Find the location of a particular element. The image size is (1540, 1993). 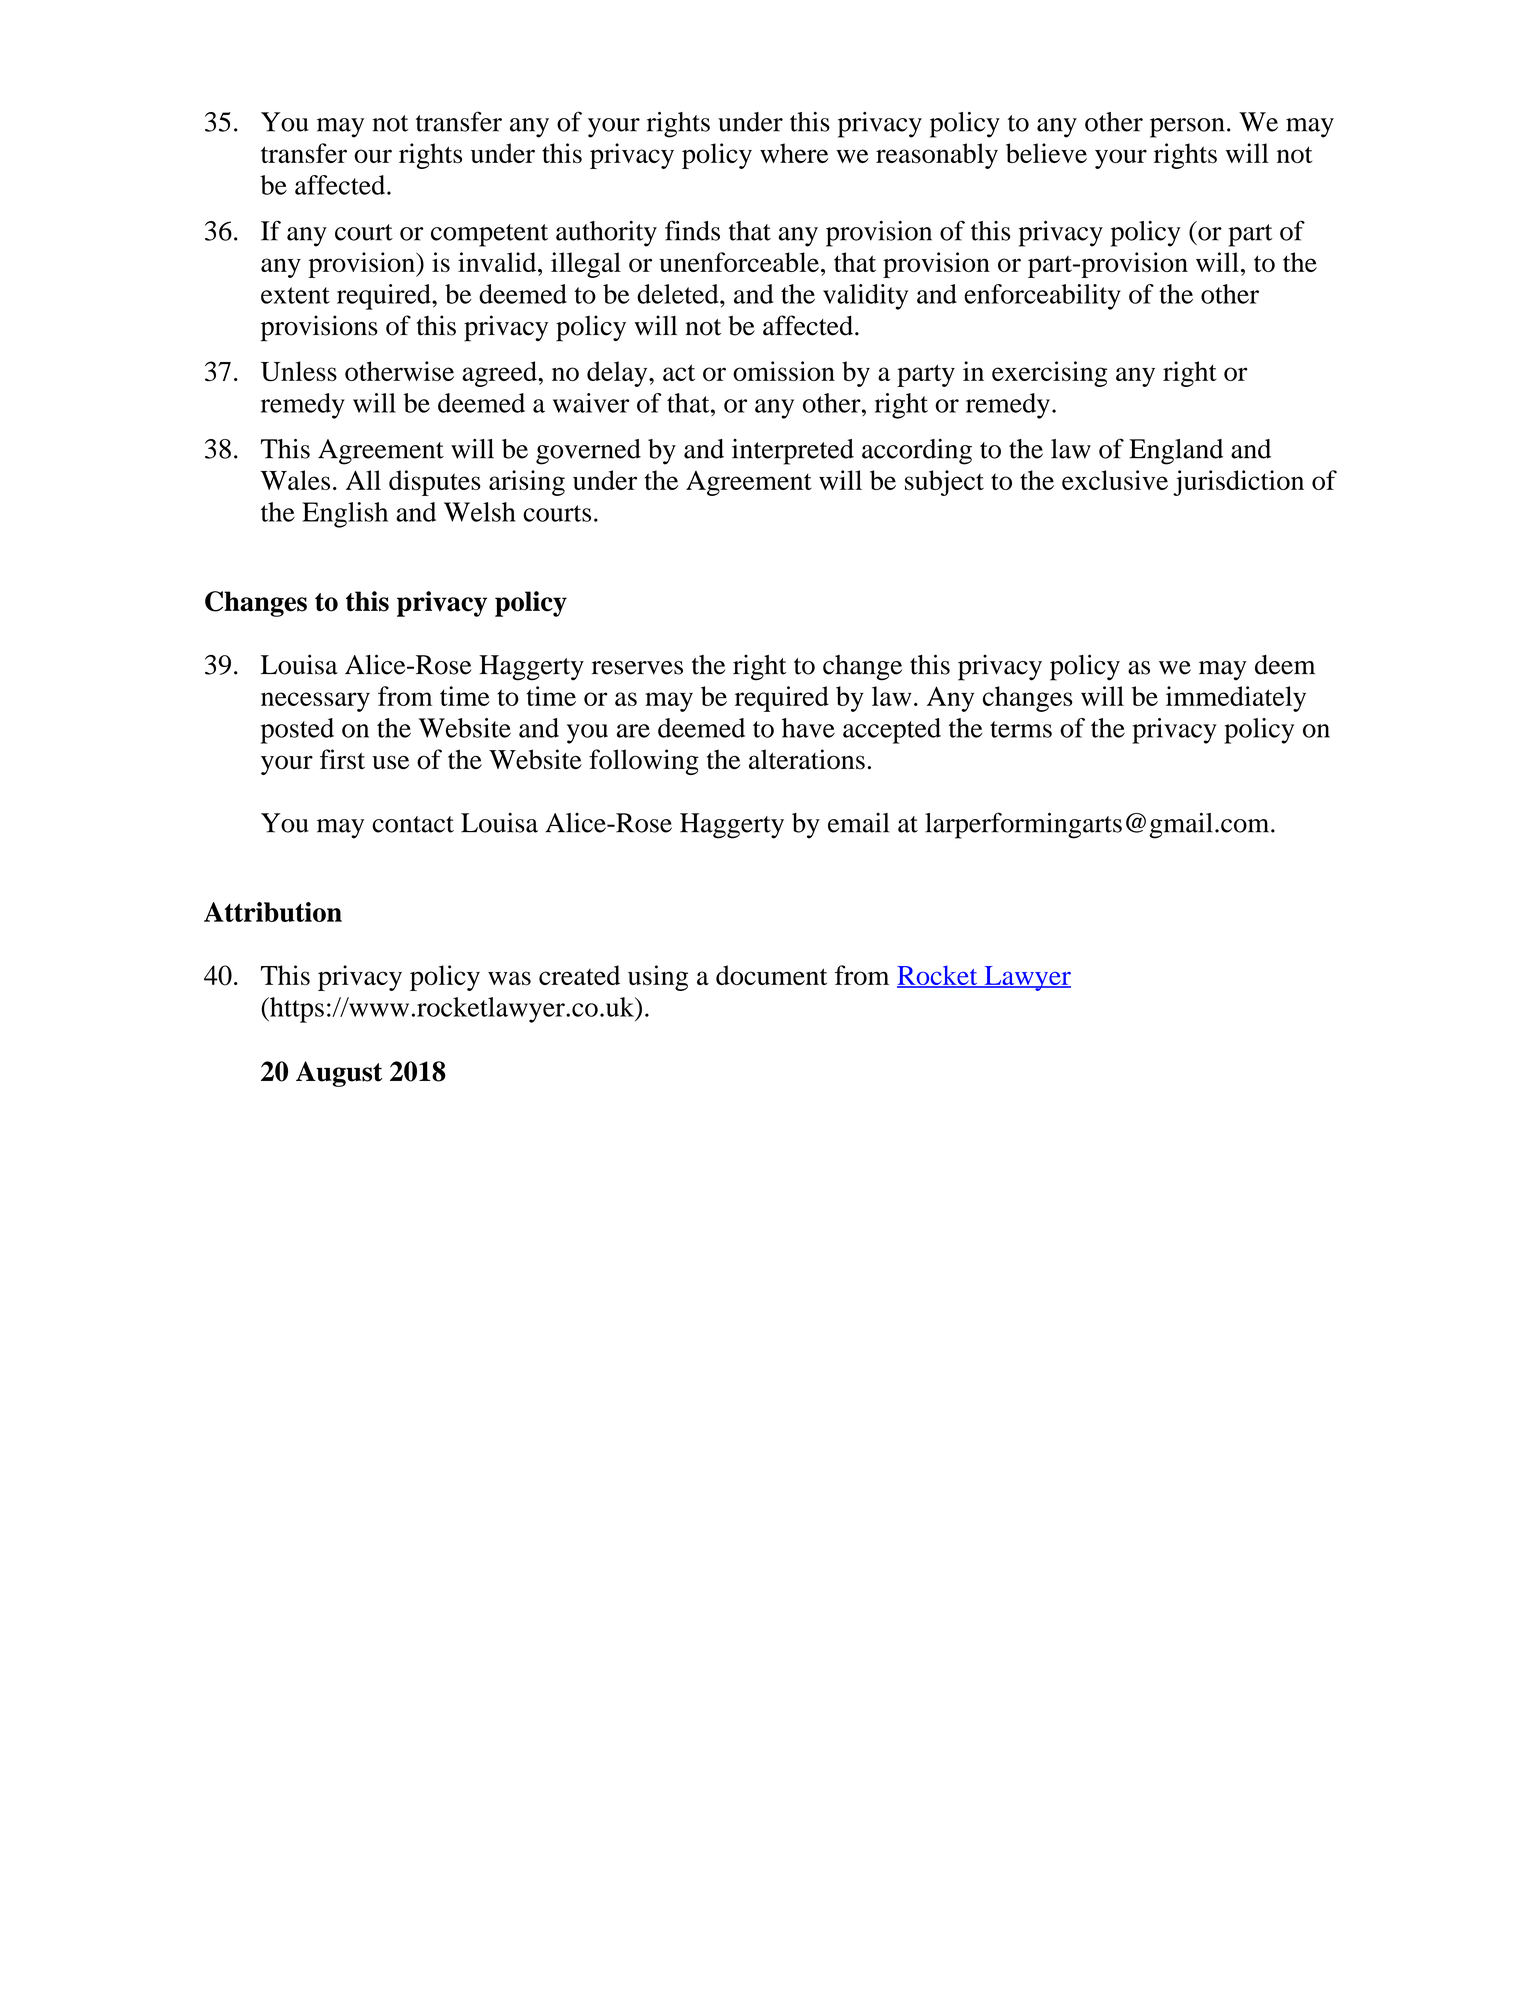

believe is located at coordinates (1046, 153).
